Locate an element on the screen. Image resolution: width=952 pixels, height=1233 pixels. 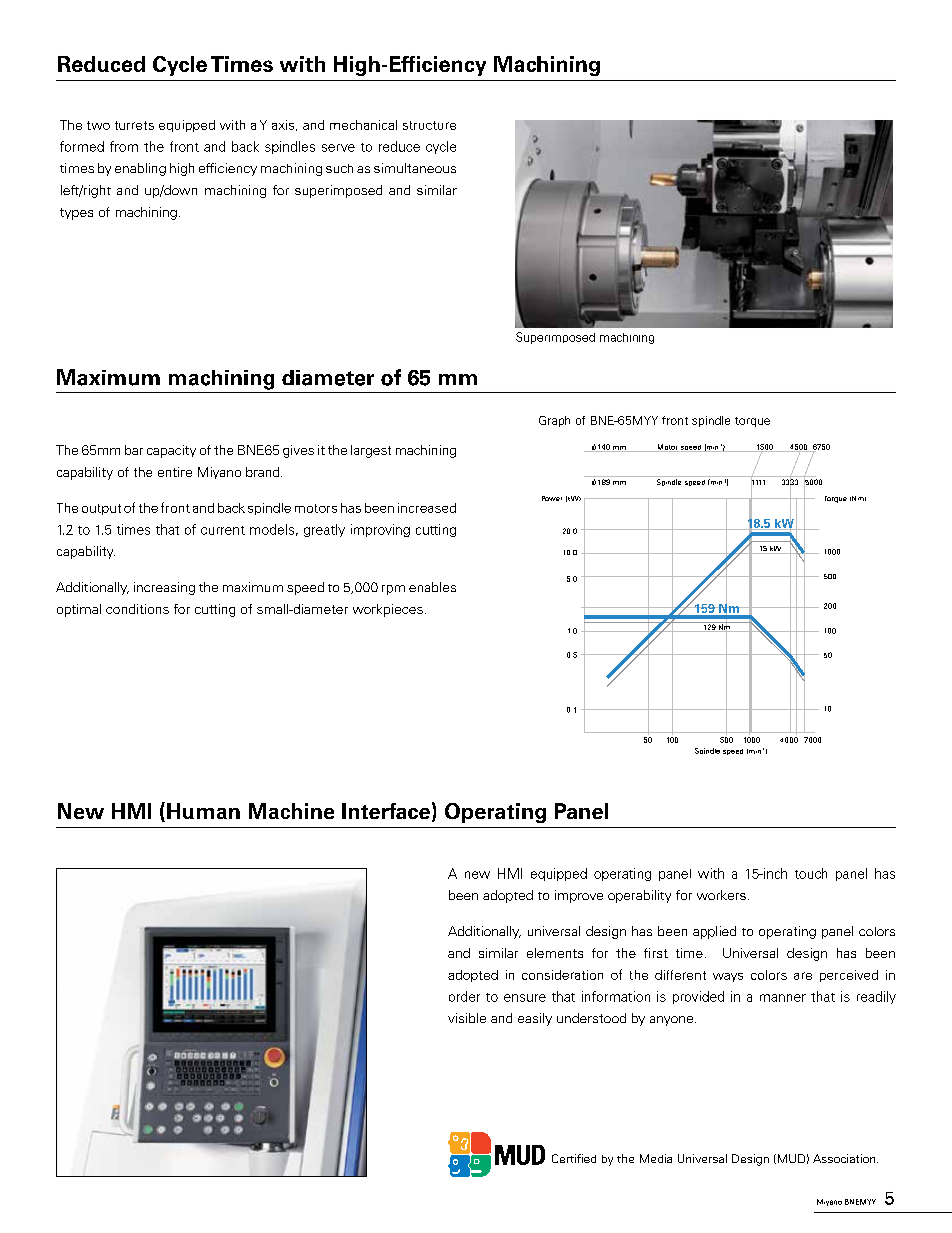
Certified is located at coordinates (574, 1158).
